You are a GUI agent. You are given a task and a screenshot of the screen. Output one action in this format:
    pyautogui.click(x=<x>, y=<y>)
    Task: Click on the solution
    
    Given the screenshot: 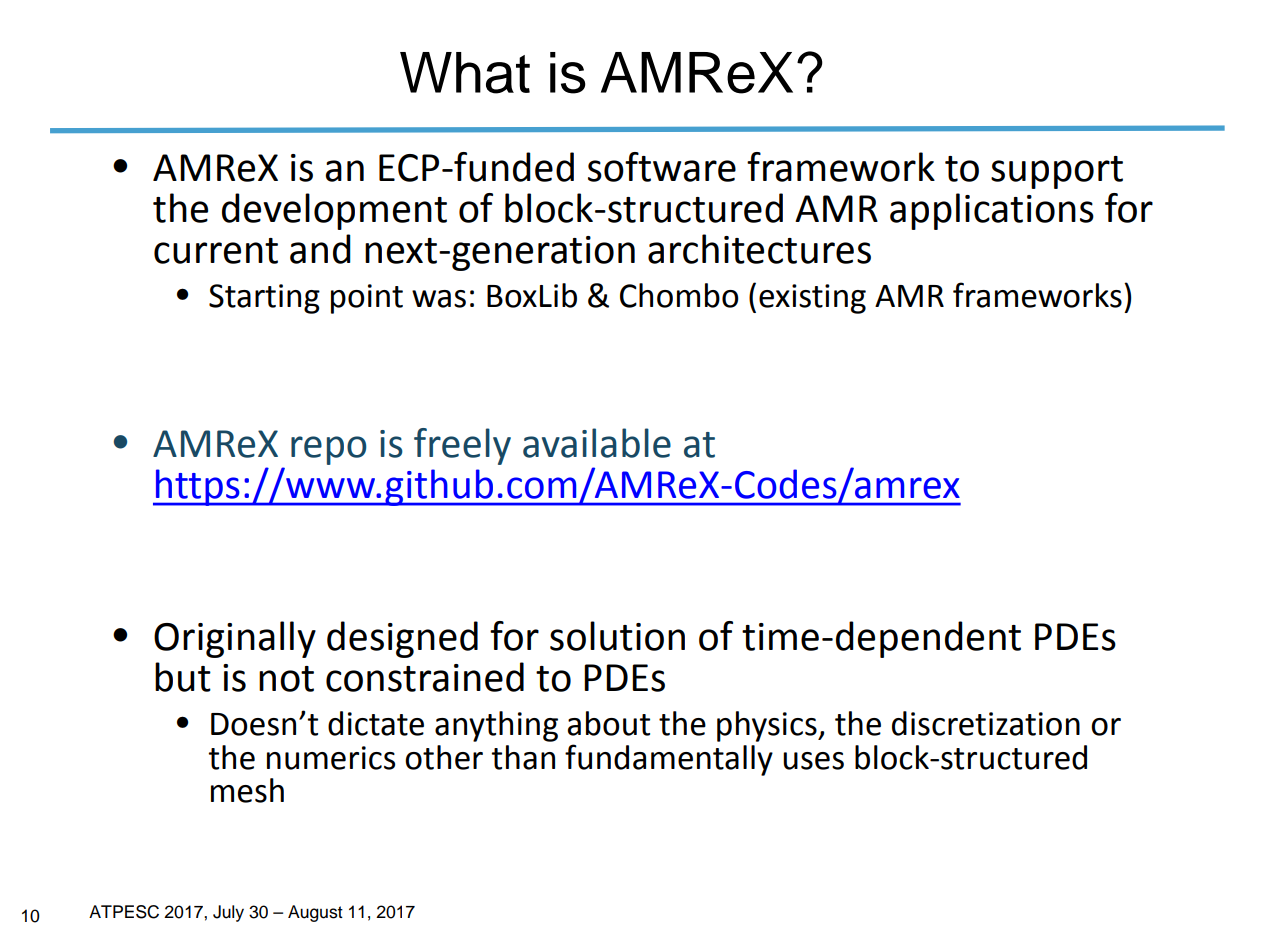 What is the action you would take?
    pyautogui.click(x=617, y=636)
